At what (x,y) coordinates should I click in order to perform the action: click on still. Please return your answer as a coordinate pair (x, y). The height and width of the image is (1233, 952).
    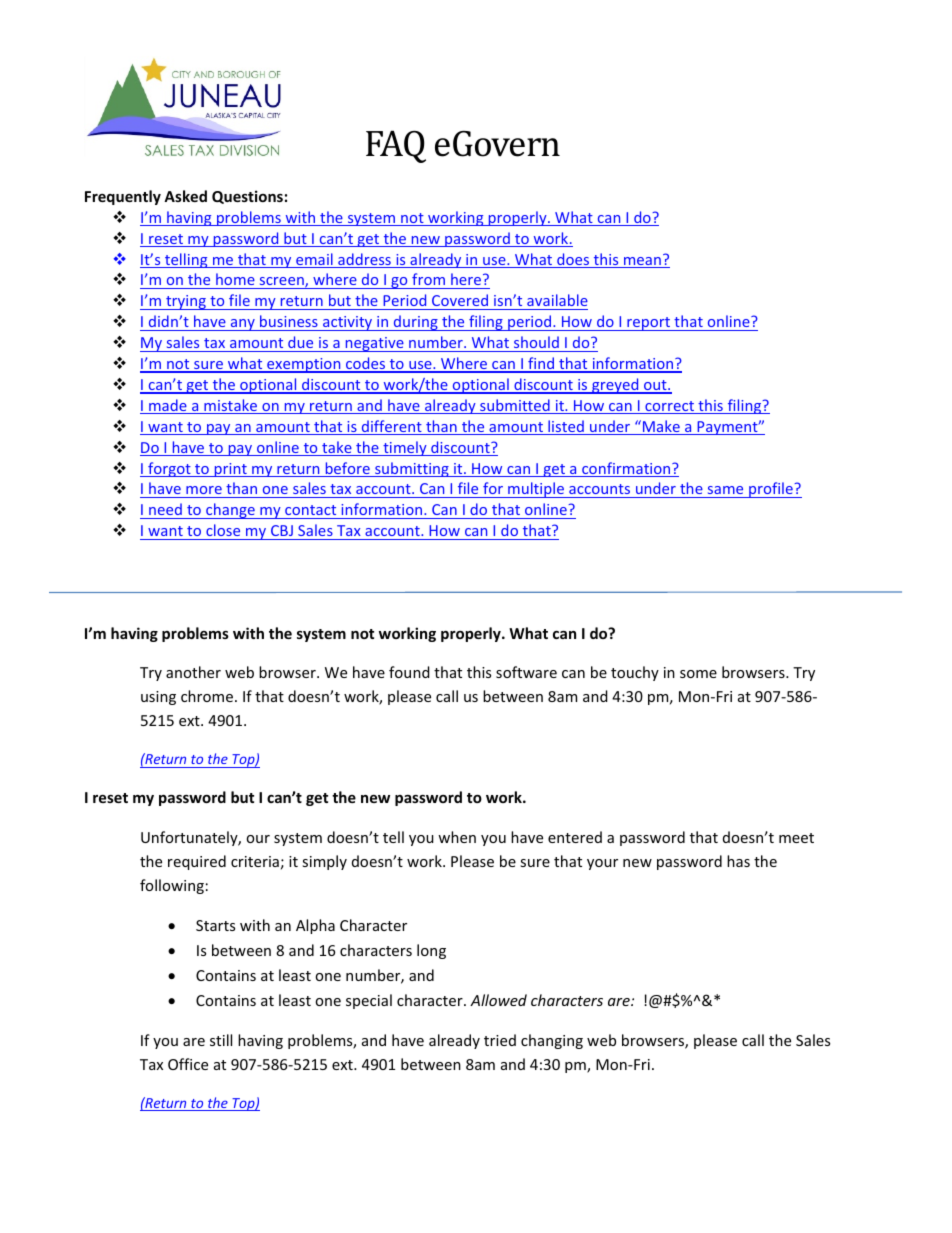
    Looking at the image, I should click on (221, 1040).
